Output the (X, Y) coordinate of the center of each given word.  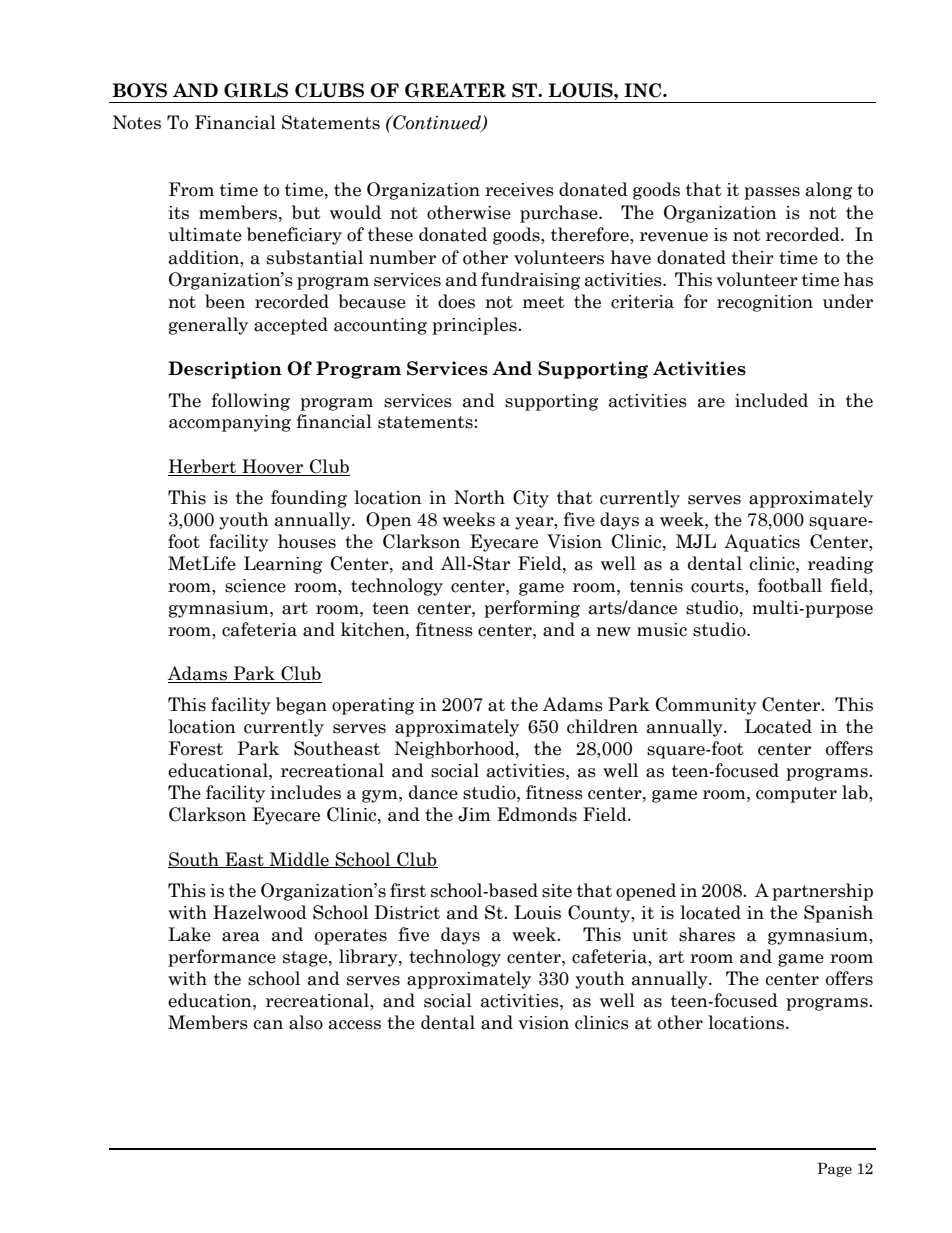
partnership (822, 892)
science (255, 586)
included (771, 400)
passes (772, 193)
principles (475, 326)
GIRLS (256, 90)
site (557, 891)
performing (532, 609)
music (662, 630)
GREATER (455, 90)
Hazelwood (260, 912)
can (268, 1025)
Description (225, 370)
